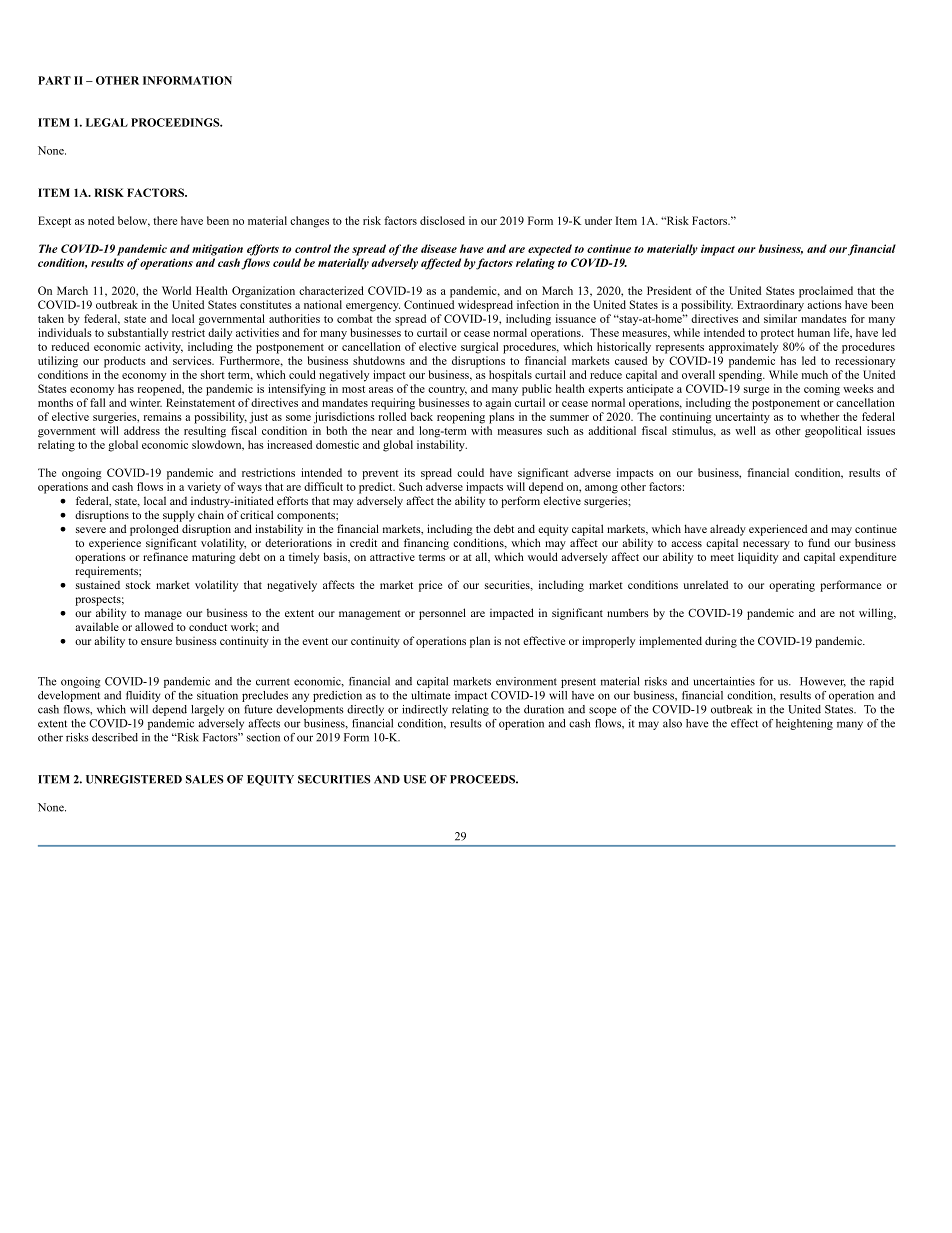  What do you see at coordinates (598, 220) in the screenshot?
I see `under` at bounding box center [598, 220].
